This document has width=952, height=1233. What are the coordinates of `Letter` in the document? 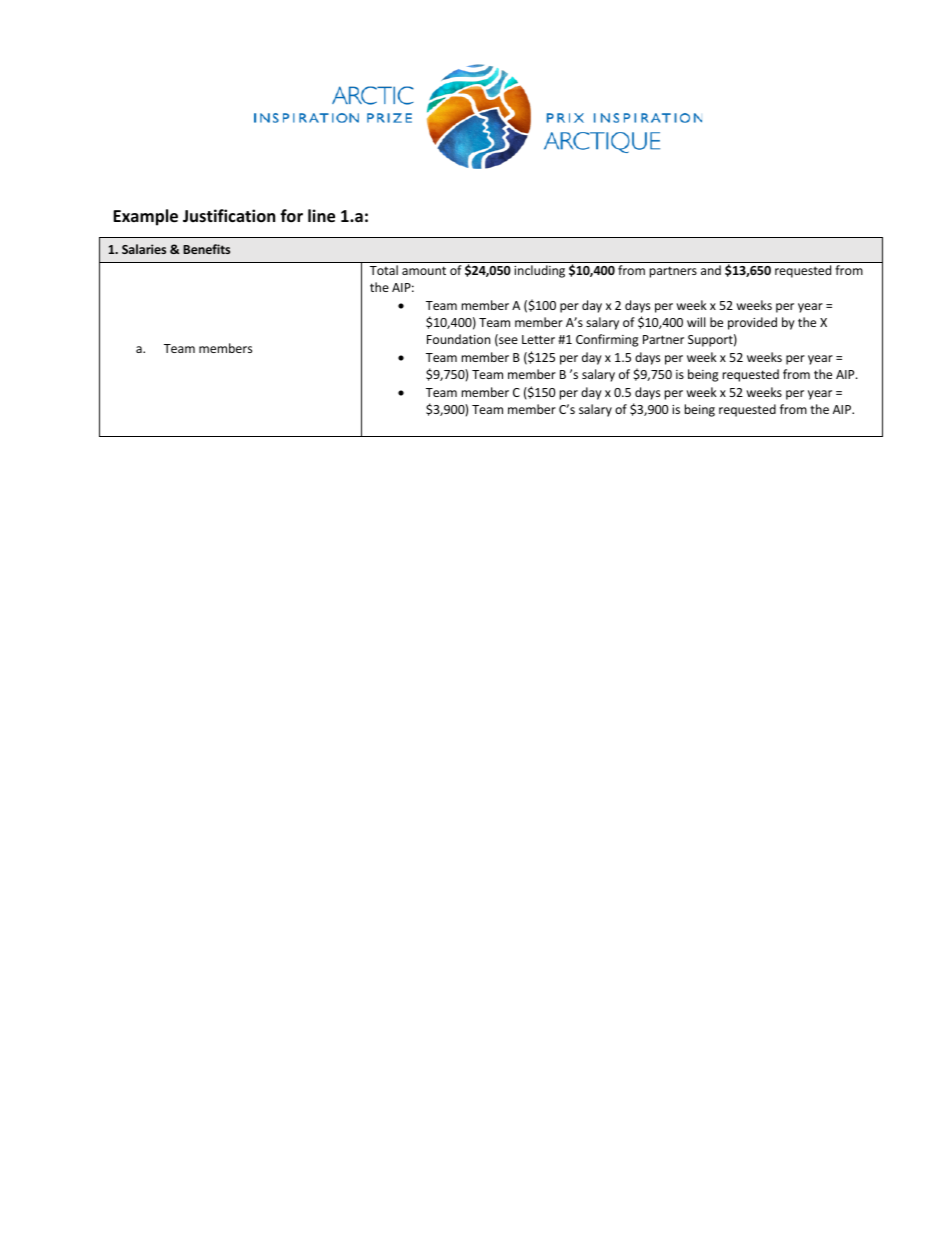 It's located at (538, 339).
